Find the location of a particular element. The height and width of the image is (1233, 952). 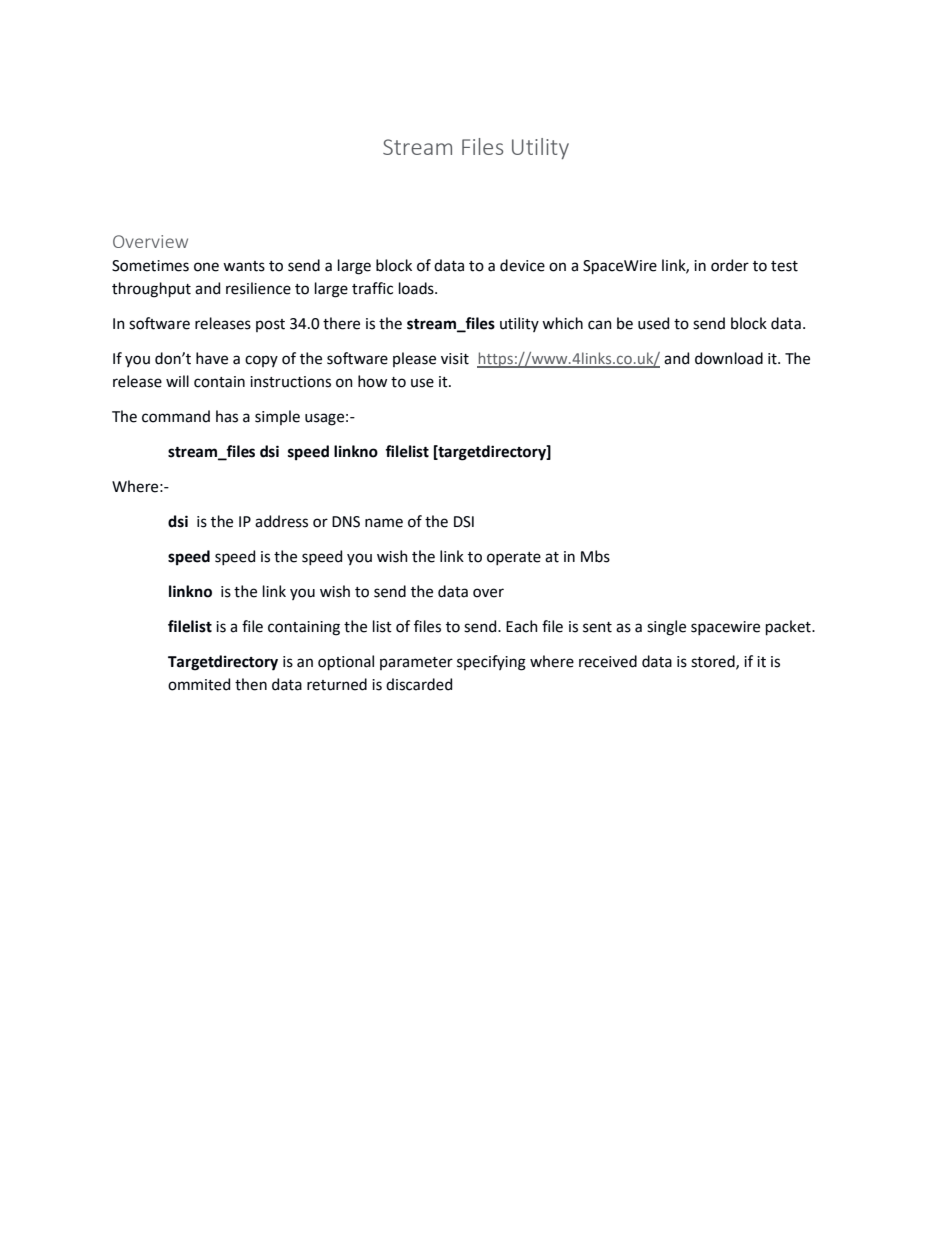

has is located at coordinates (227, 416).
